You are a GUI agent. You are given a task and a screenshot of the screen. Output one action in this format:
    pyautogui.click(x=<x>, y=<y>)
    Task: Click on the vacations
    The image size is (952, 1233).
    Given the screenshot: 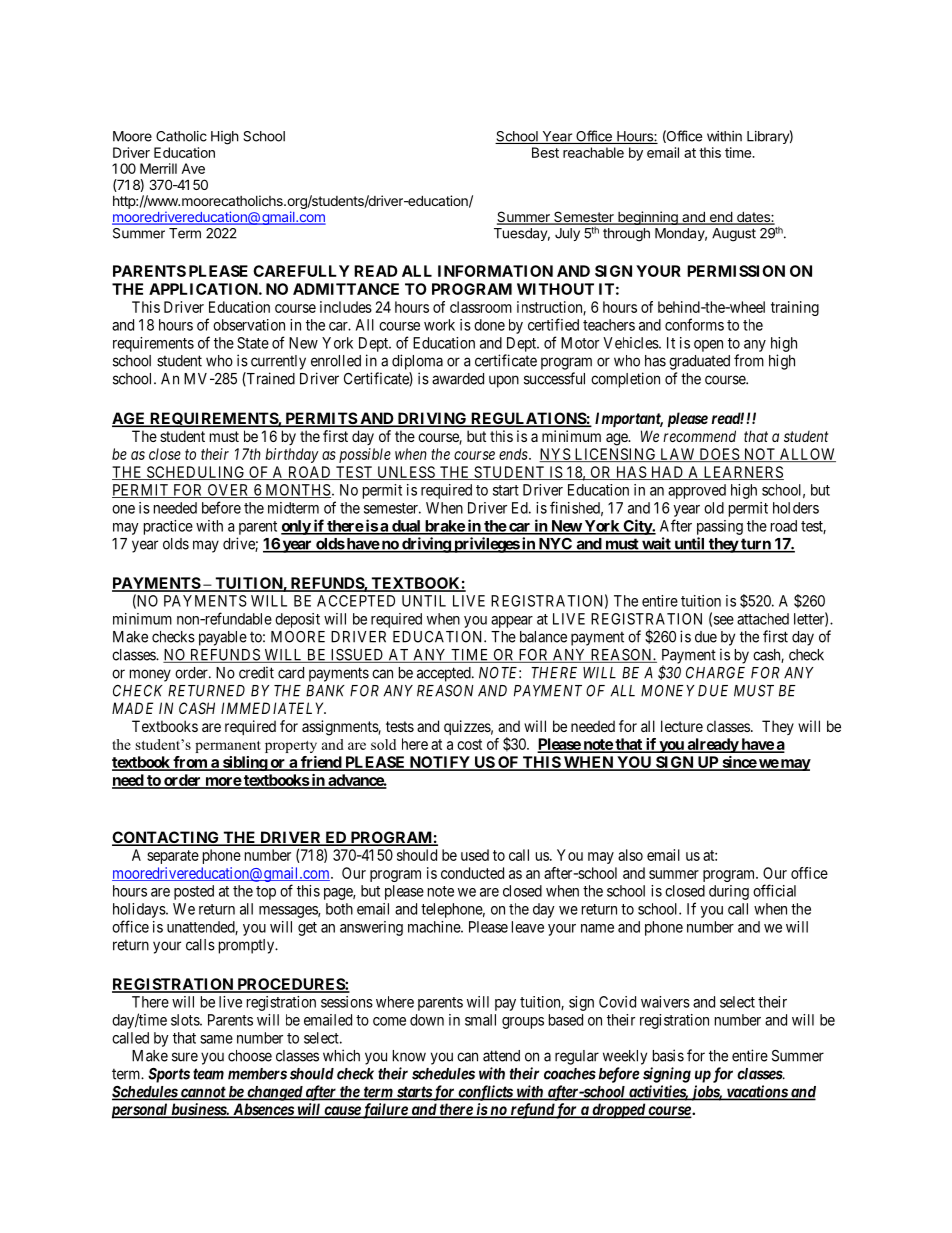 What is the action you would take?
    pyautogui.click(x=756, y=1092)
